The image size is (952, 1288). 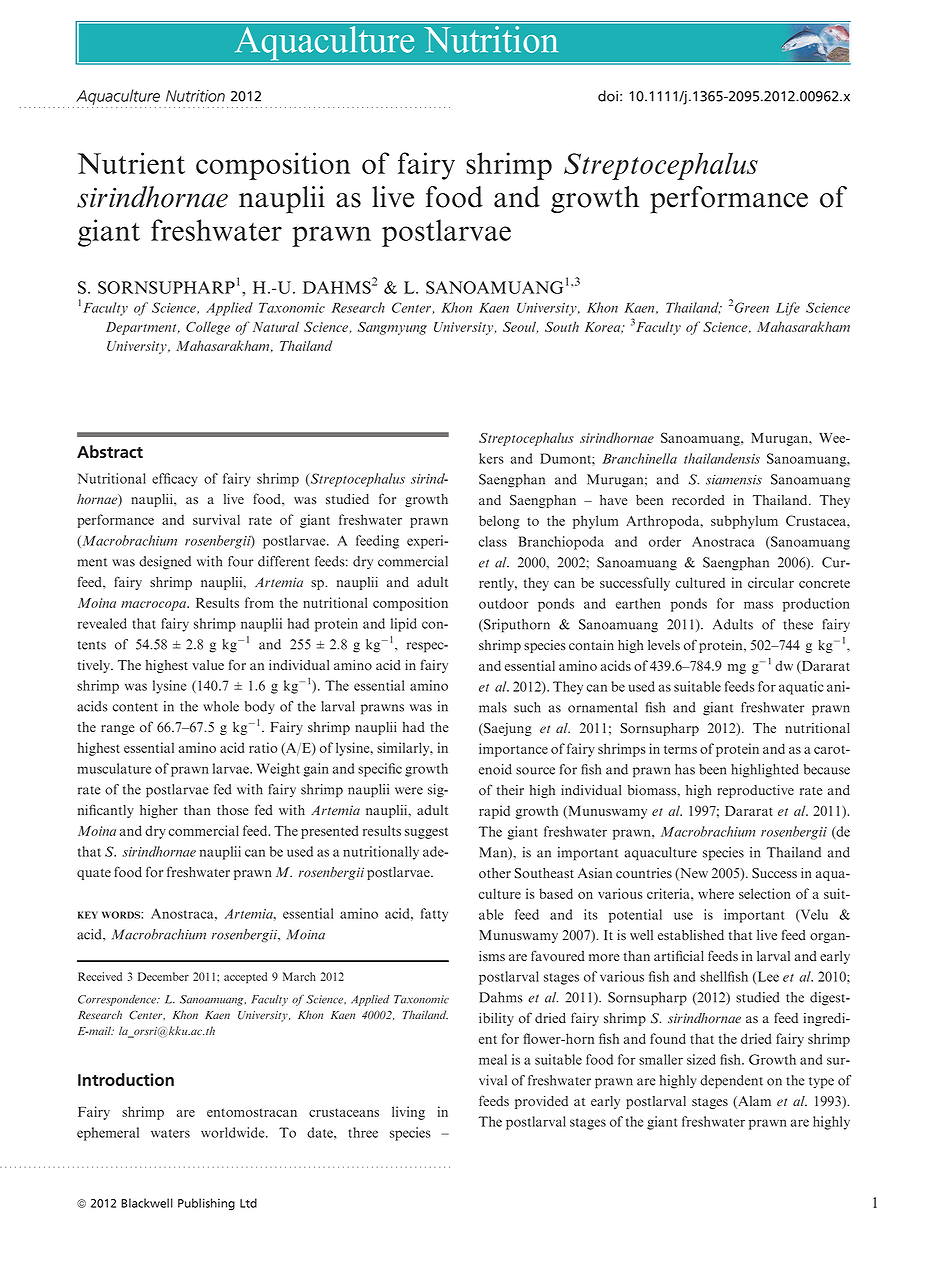 What do you see at coordinates (208, 328) in the screenshot?
I see `College` at bounding box center [208, 328].
